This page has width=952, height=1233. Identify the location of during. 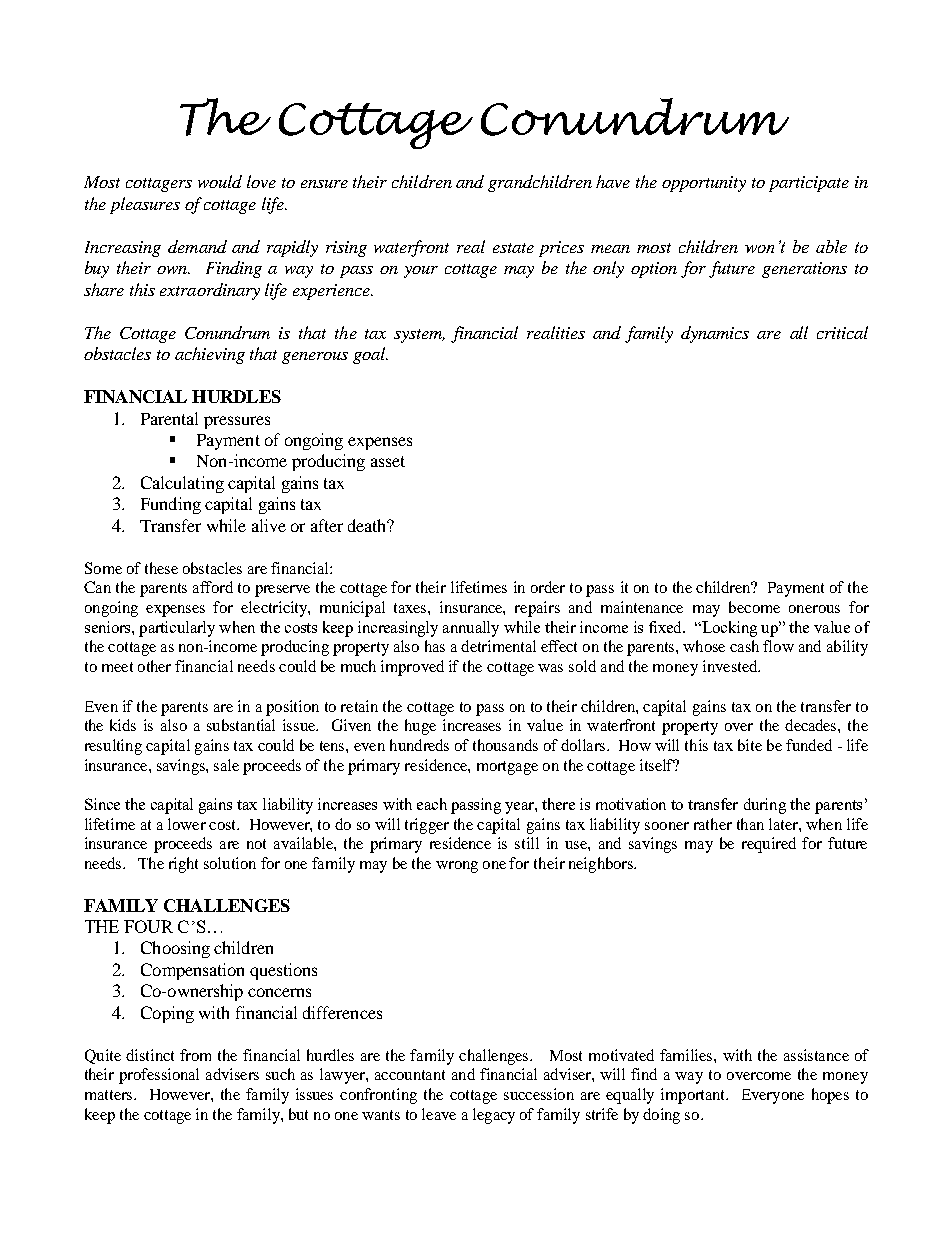
(765, 806).
